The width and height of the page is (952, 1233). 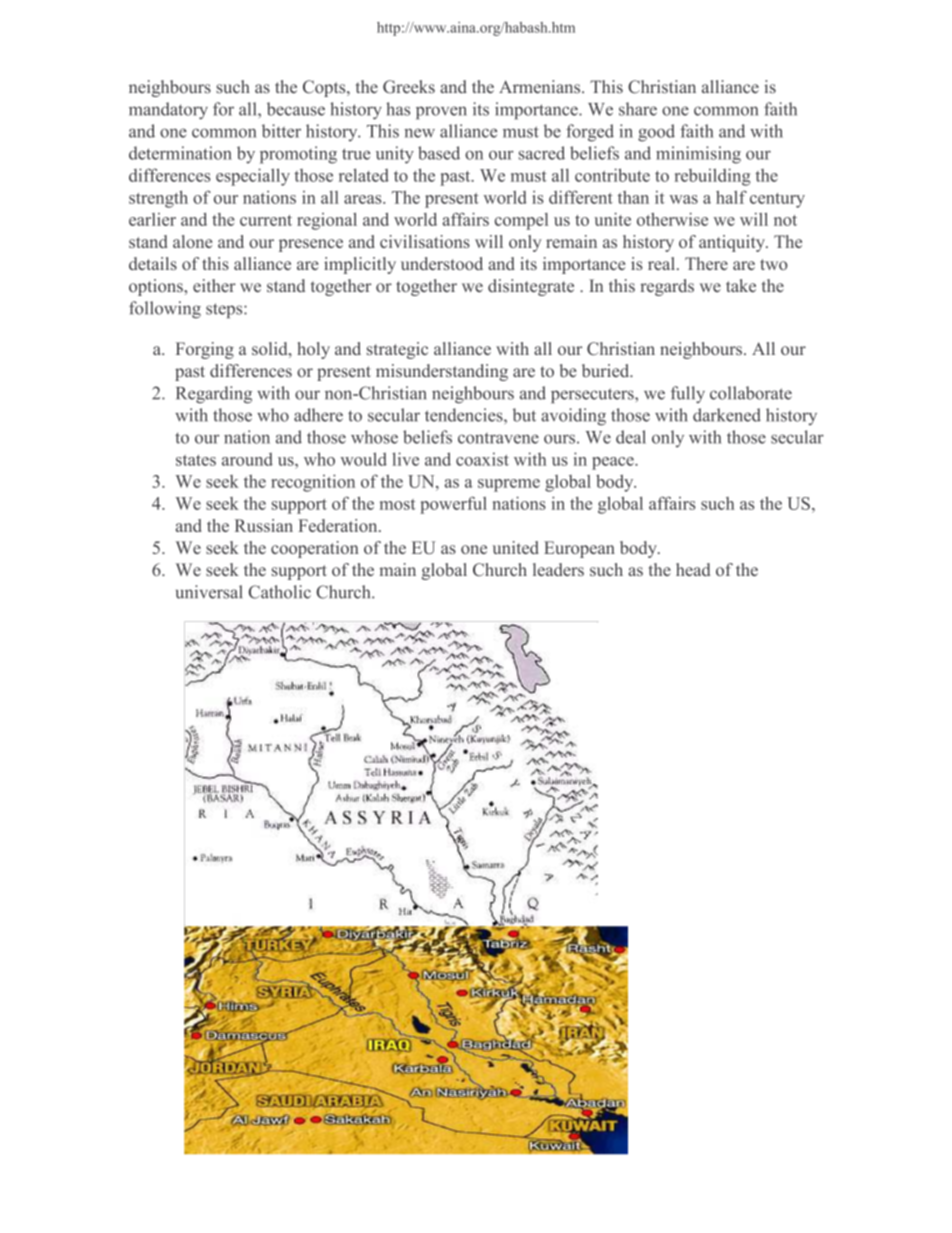 I want to click on head, so click(x=693, y=569).
